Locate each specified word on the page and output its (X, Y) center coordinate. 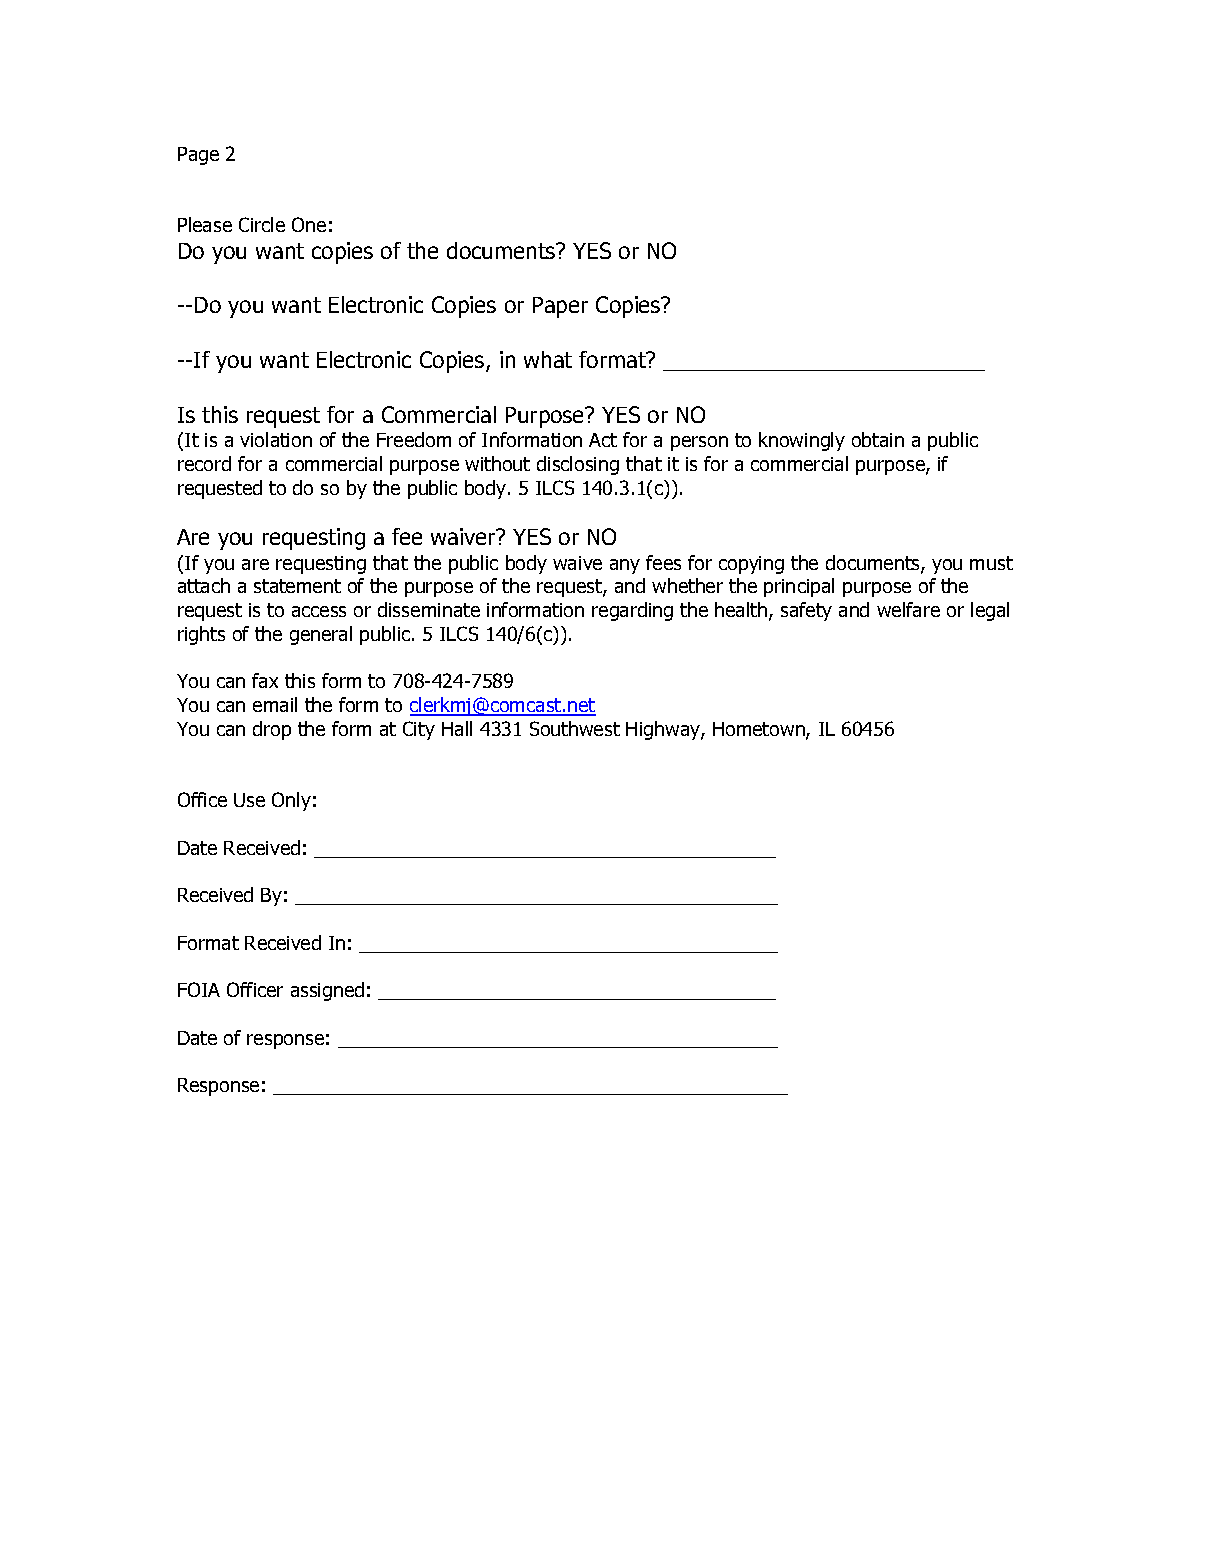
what (548, 359)
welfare (908, 609)
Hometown (760, 730)
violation (276, 439)
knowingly (802, 441)
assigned (327, 991)
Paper (560, 307)
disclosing (578, 465)
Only (291, 801)
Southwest (575, 728)
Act (603, 440)
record (204, 463)
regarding (632, 611)
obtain (878, 439)
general (321, 635)
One (309, 224)
